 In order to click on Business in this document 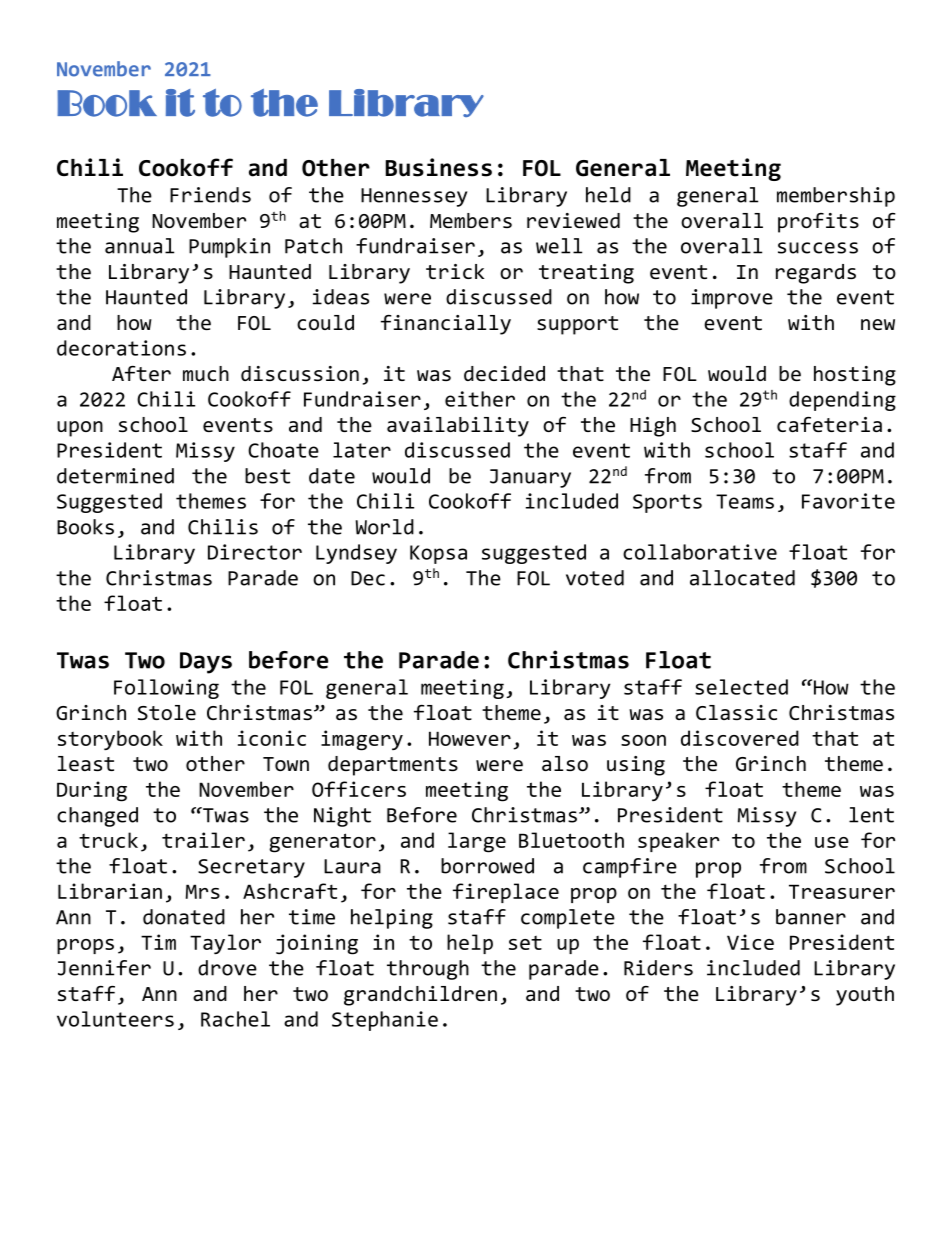, I will do `click(439, 167)`.
